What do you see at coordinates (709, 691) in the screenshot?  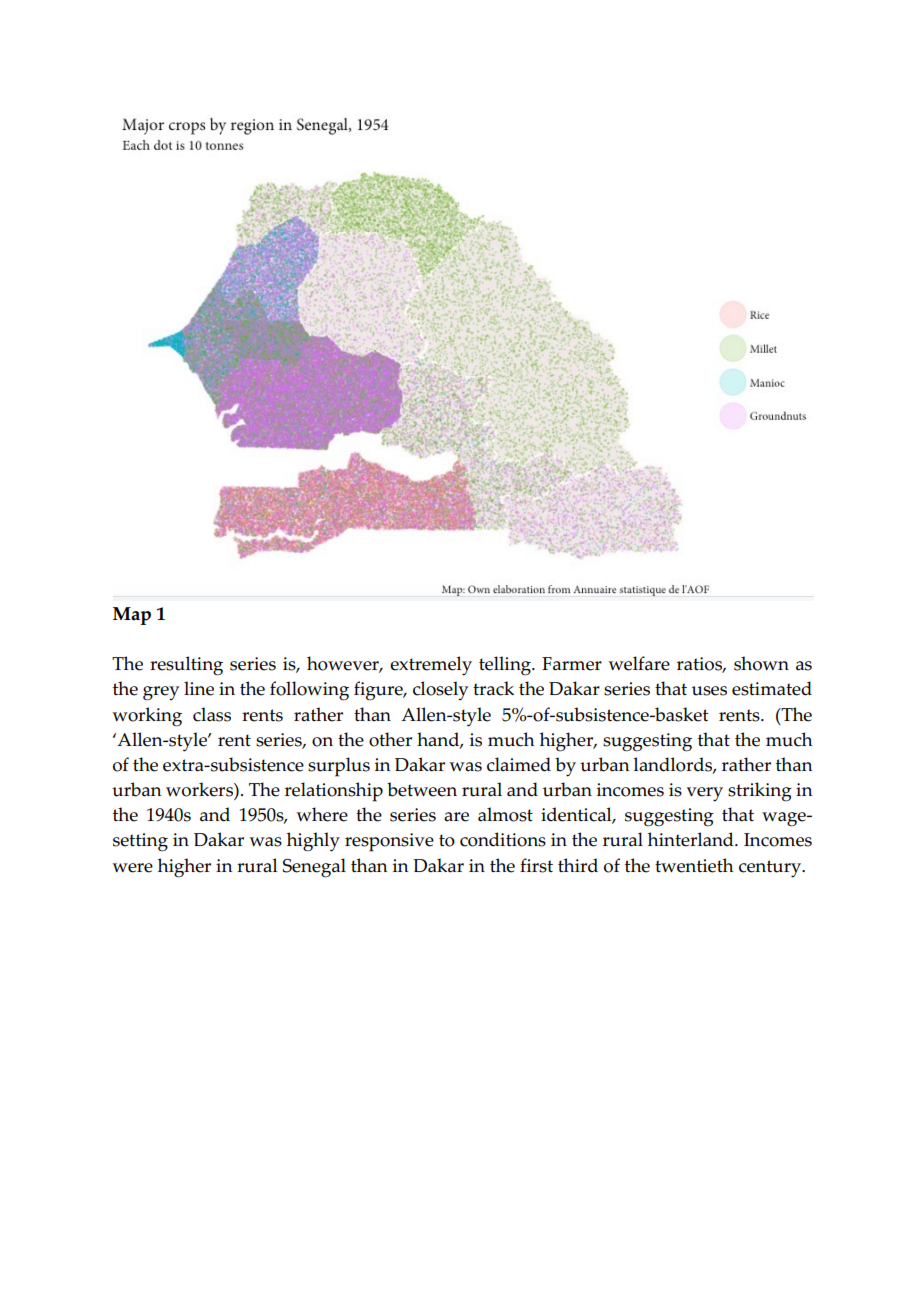 I see `uses` at bounding box center [709, 691].
